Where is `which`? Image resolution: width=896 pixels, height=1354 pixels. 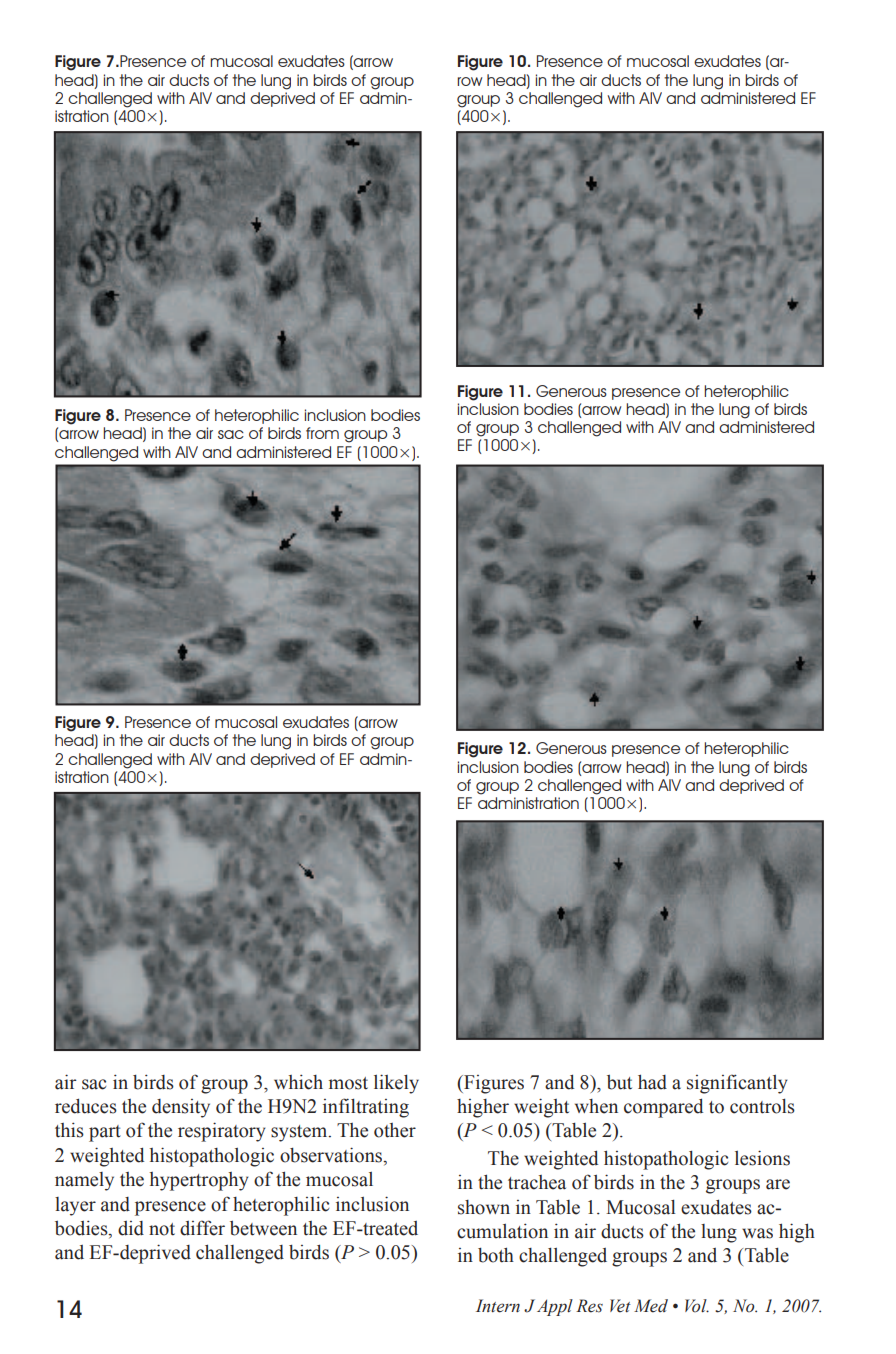 which is located at coordinates (298, 1082).
